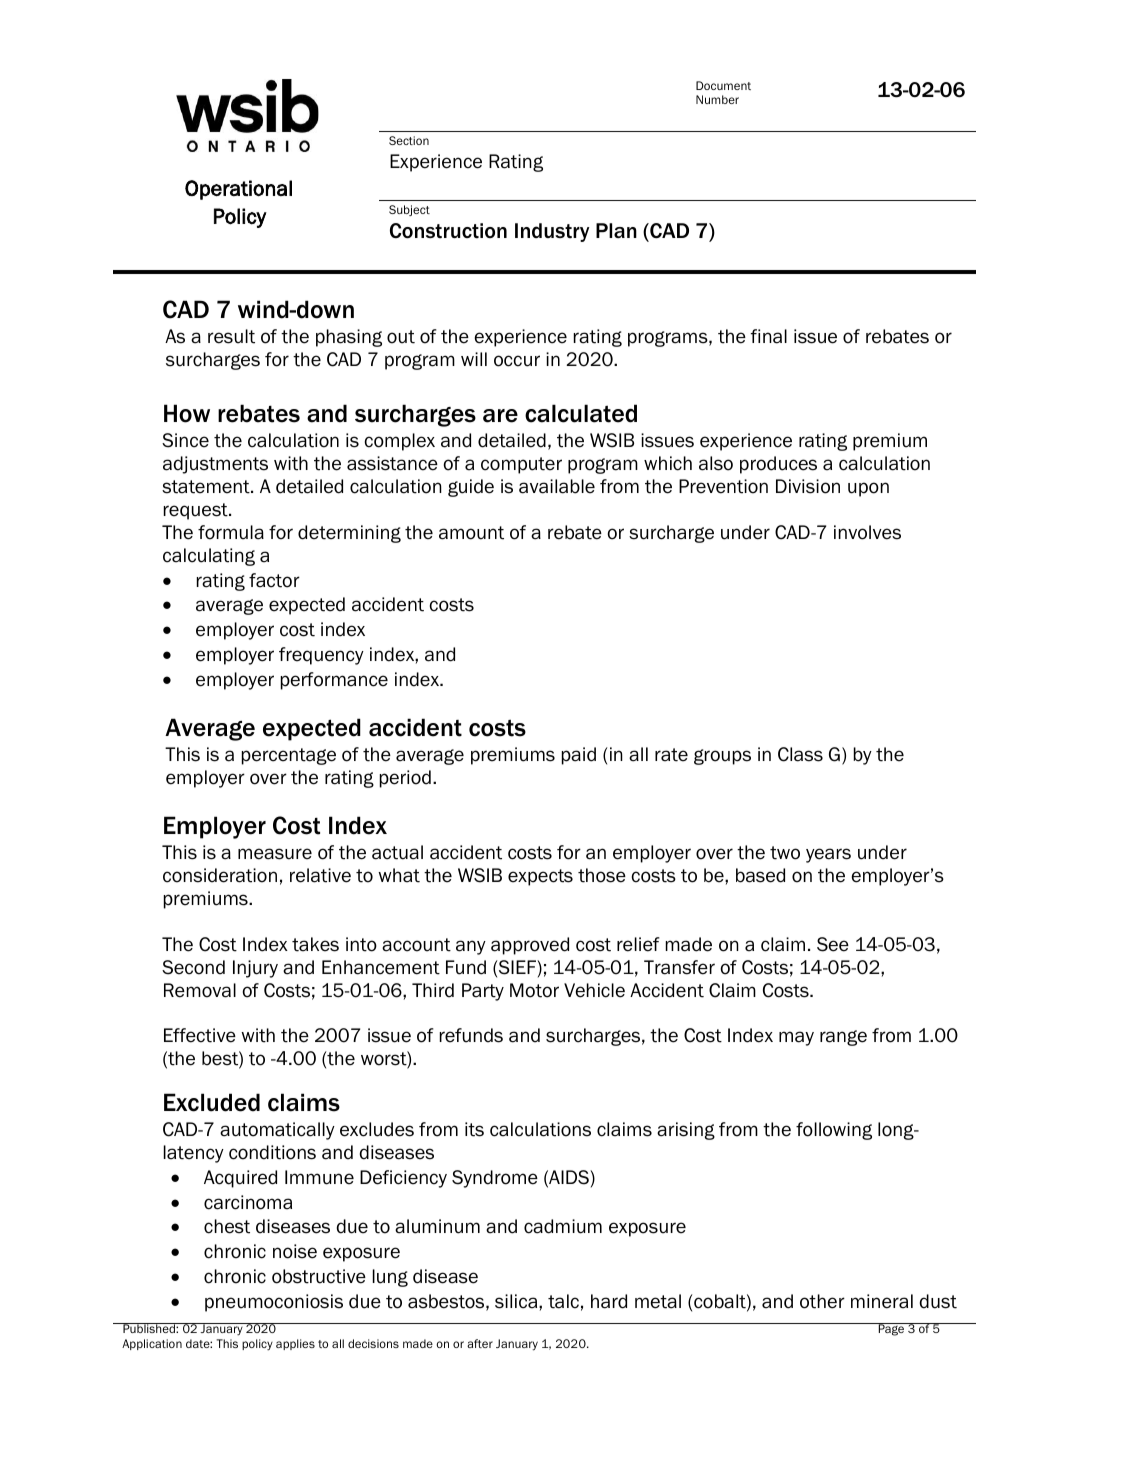 The image size is (1126, 1457). Describe the element at coordinates (530, 946) in the screenshot. I see `approved` at that location.
